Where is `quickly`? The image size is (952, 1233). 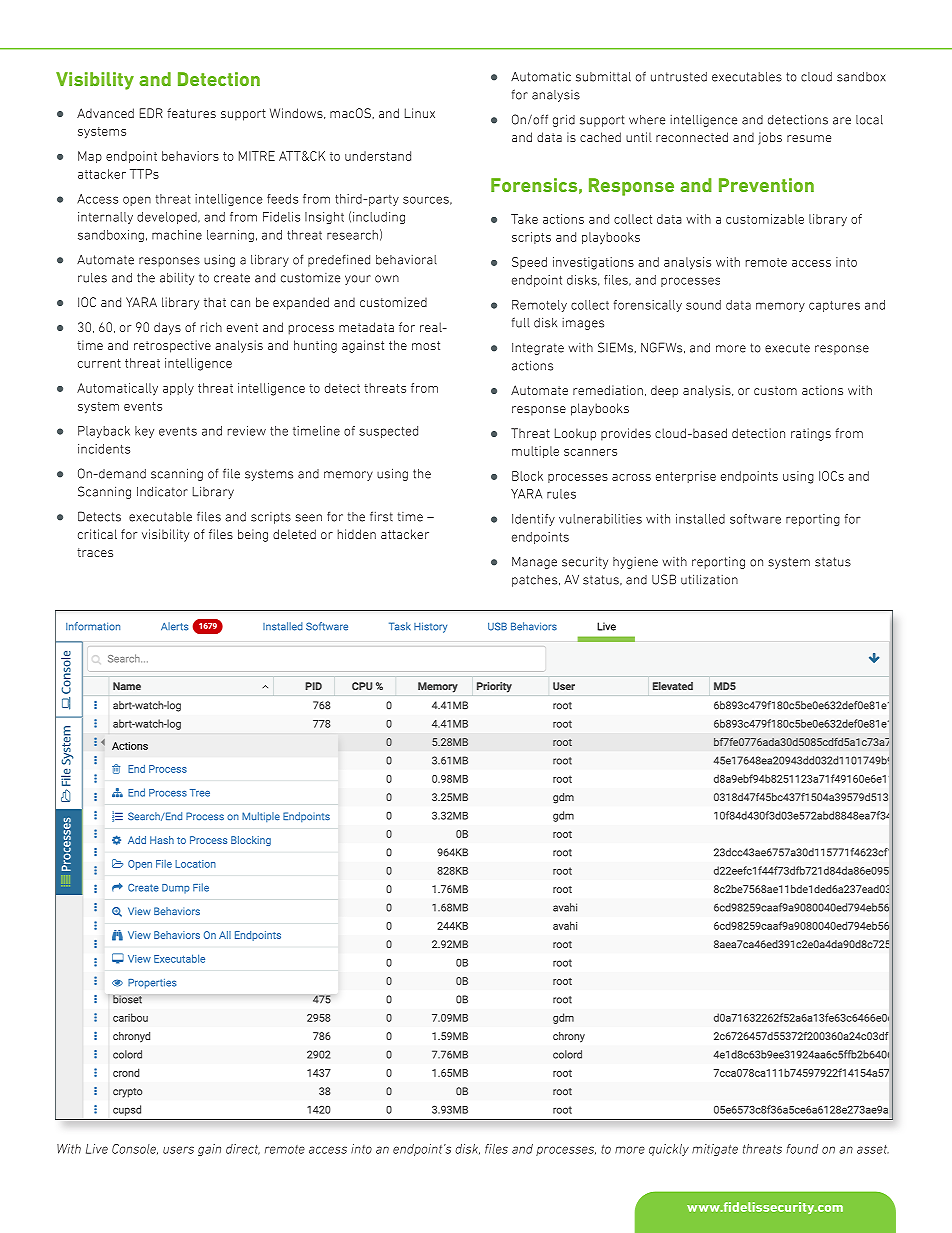
quickly is located at coordinates (669, 1150).
